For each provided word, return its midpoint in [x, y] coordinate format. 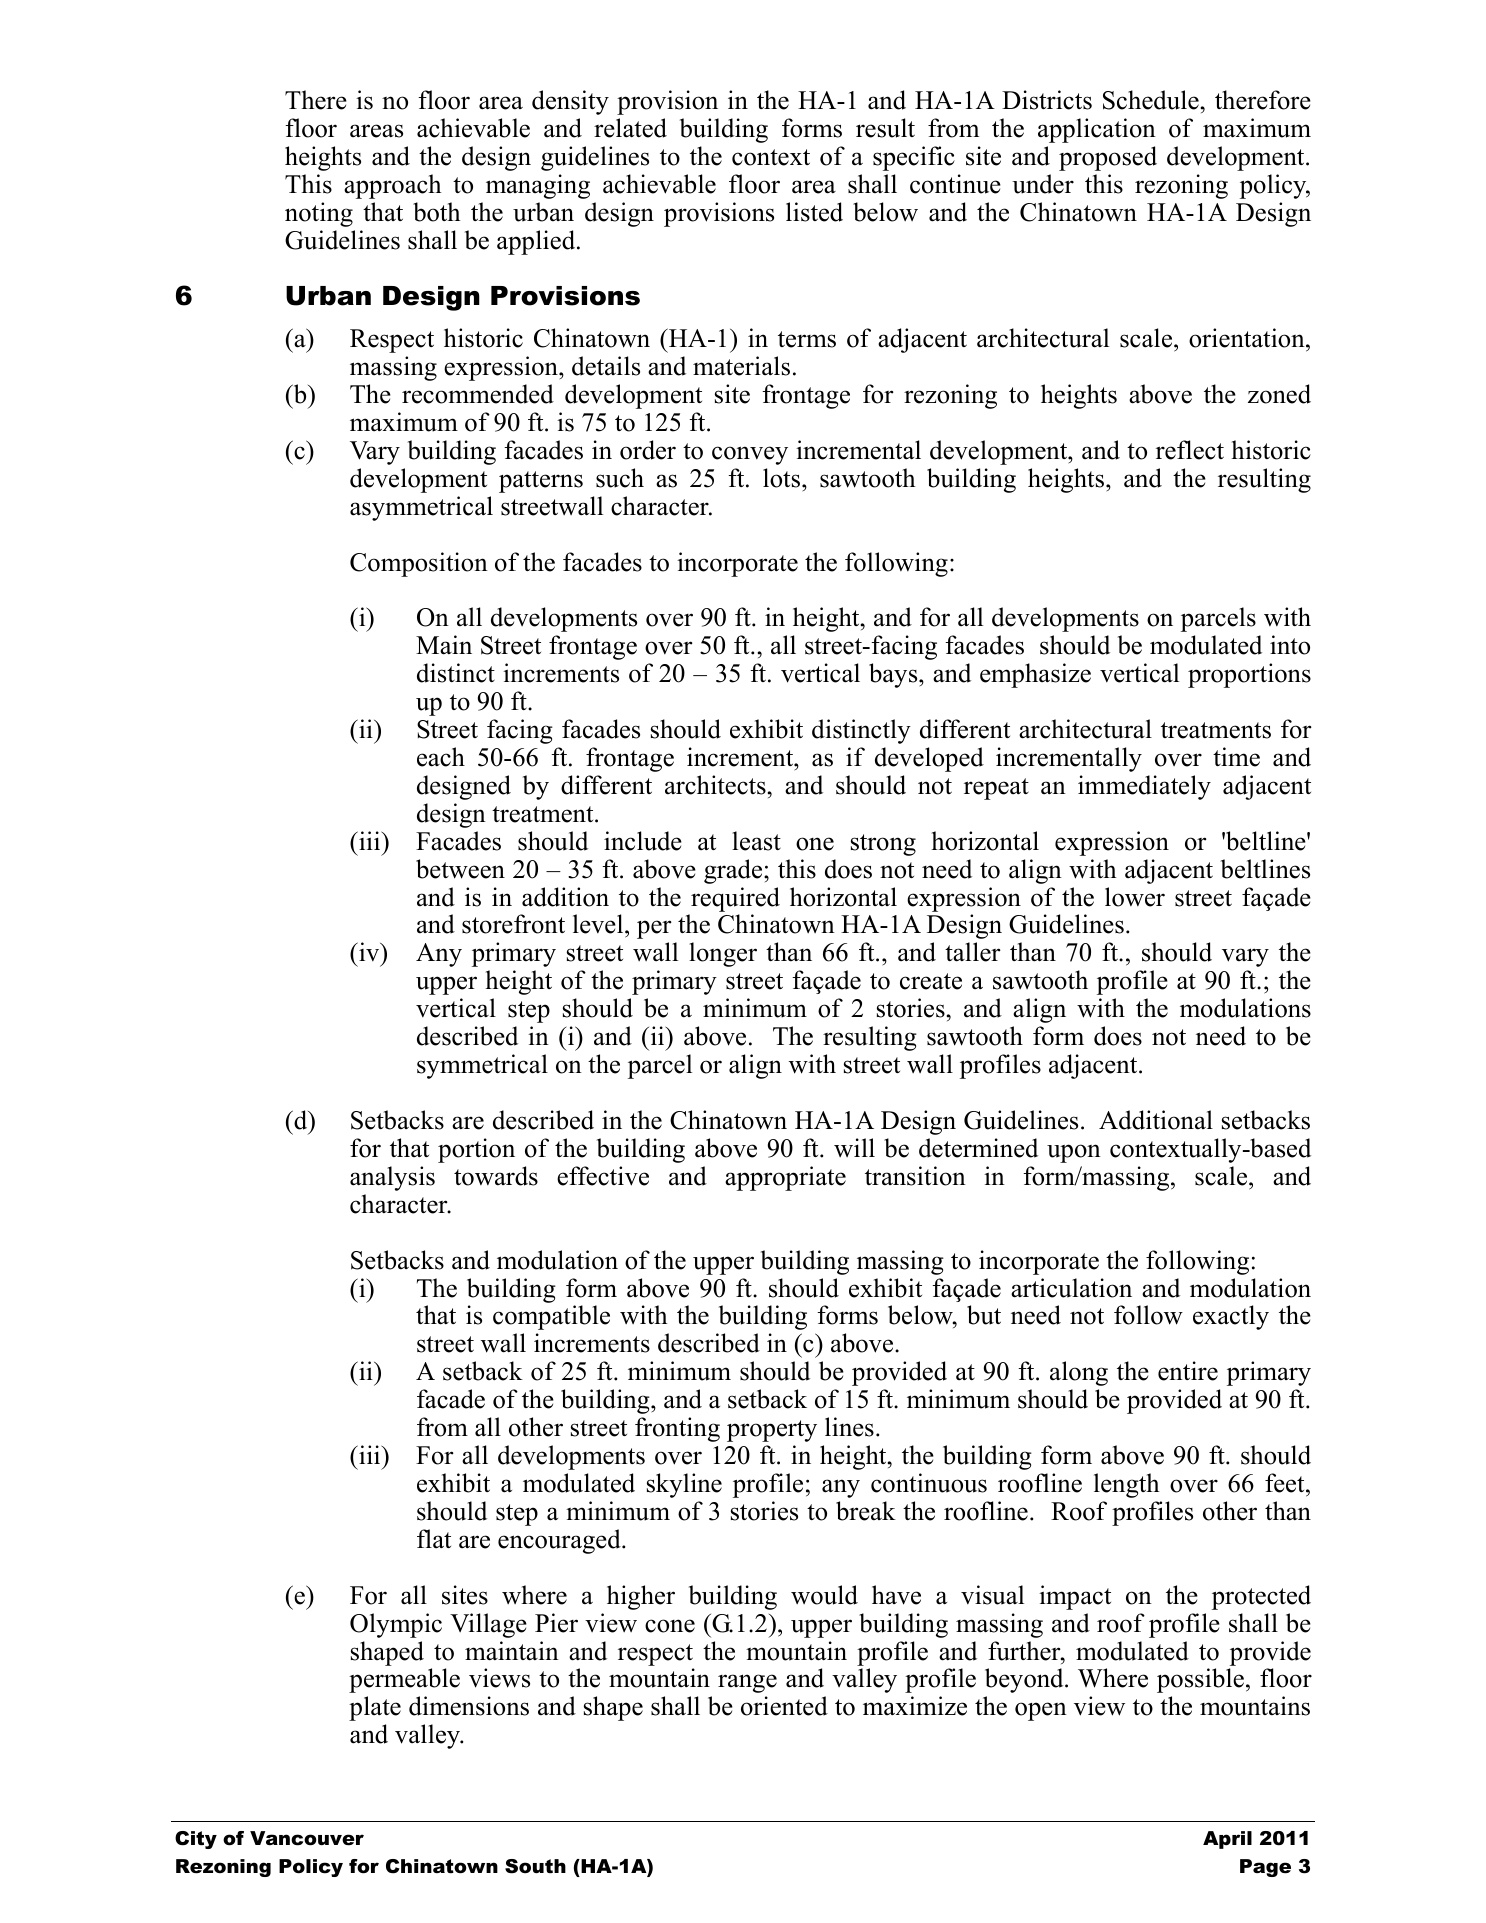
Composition [419, 564]
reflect [1190, 450]
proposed [1108, 158]
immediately [1144, 787]
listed [814, 212]
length [1127, 1485]
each [441, 757]
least [756, 841]
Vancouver [307, 1838]
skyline [684, 1485]
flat [434, 1539]
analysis [392, 1178]
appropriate [785, 1178]
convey [750, 455]
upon [1074, 1153]
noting [319, 214]
